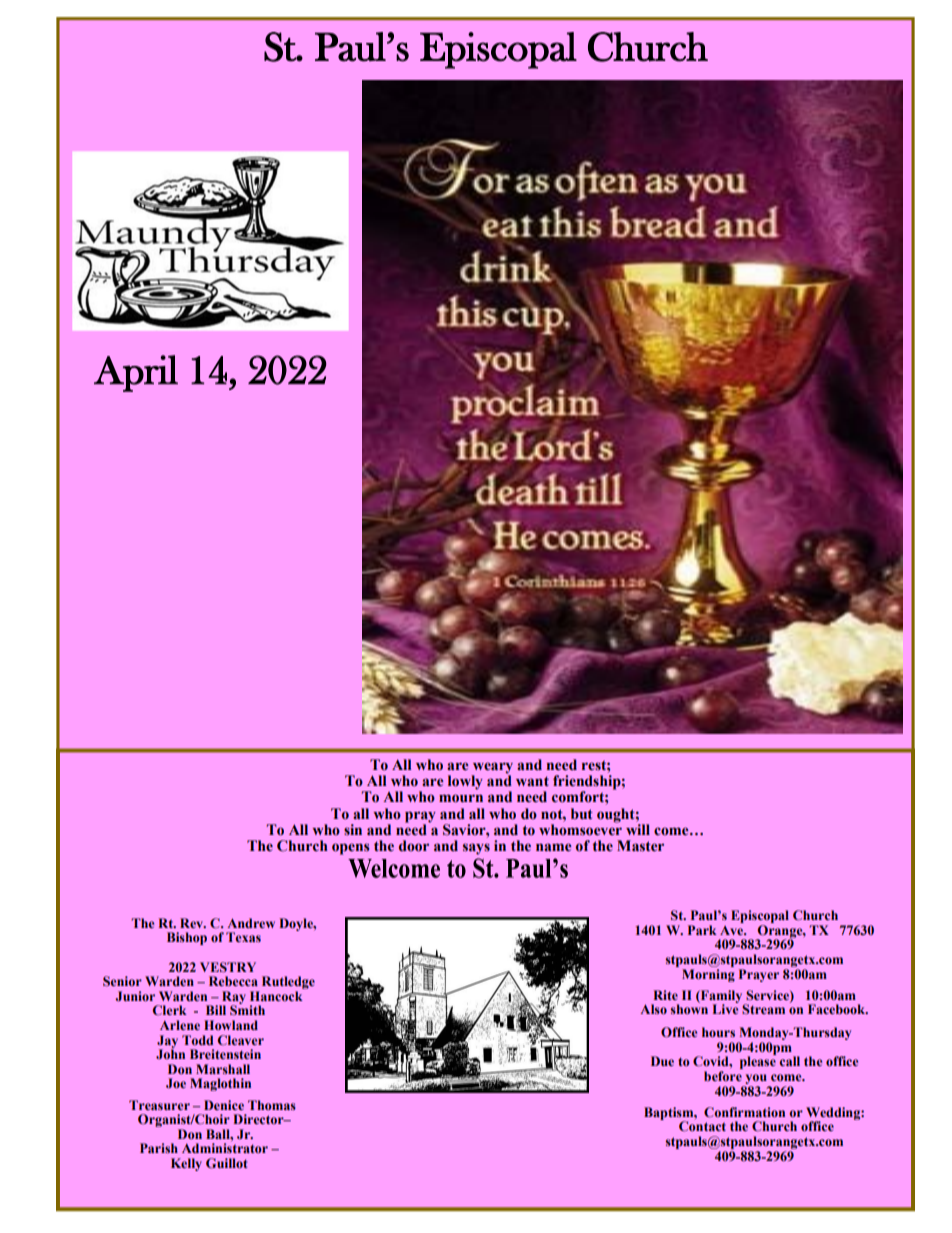  What do you see at coordinates (532, 781) in the document?
I see `want` at bounding box center [532, 781].
